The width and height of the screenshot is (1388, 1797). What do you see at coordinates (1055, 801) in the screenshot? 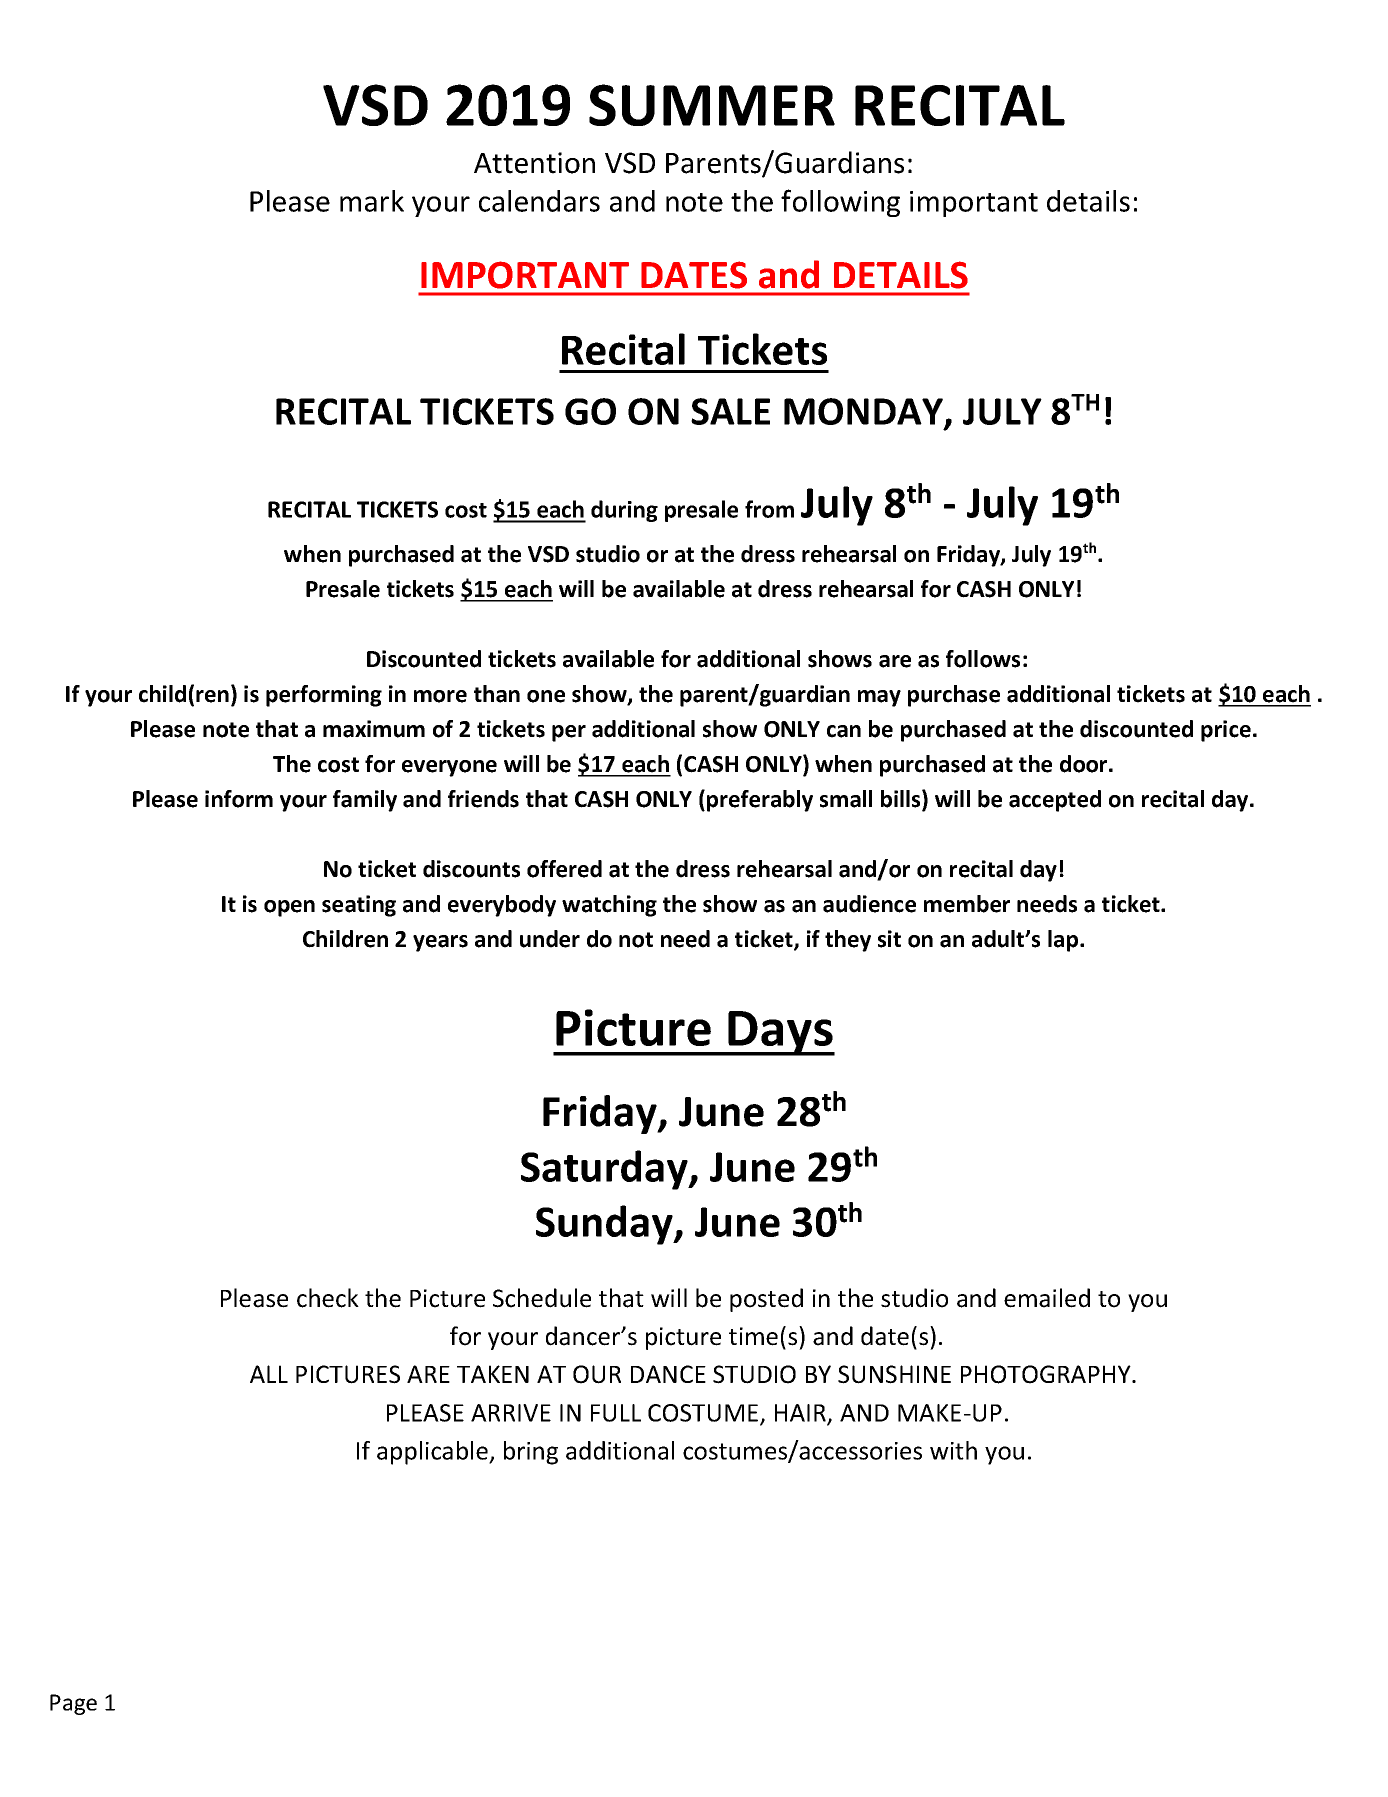
I see `accepted` at bounding box center [1055, 801].
